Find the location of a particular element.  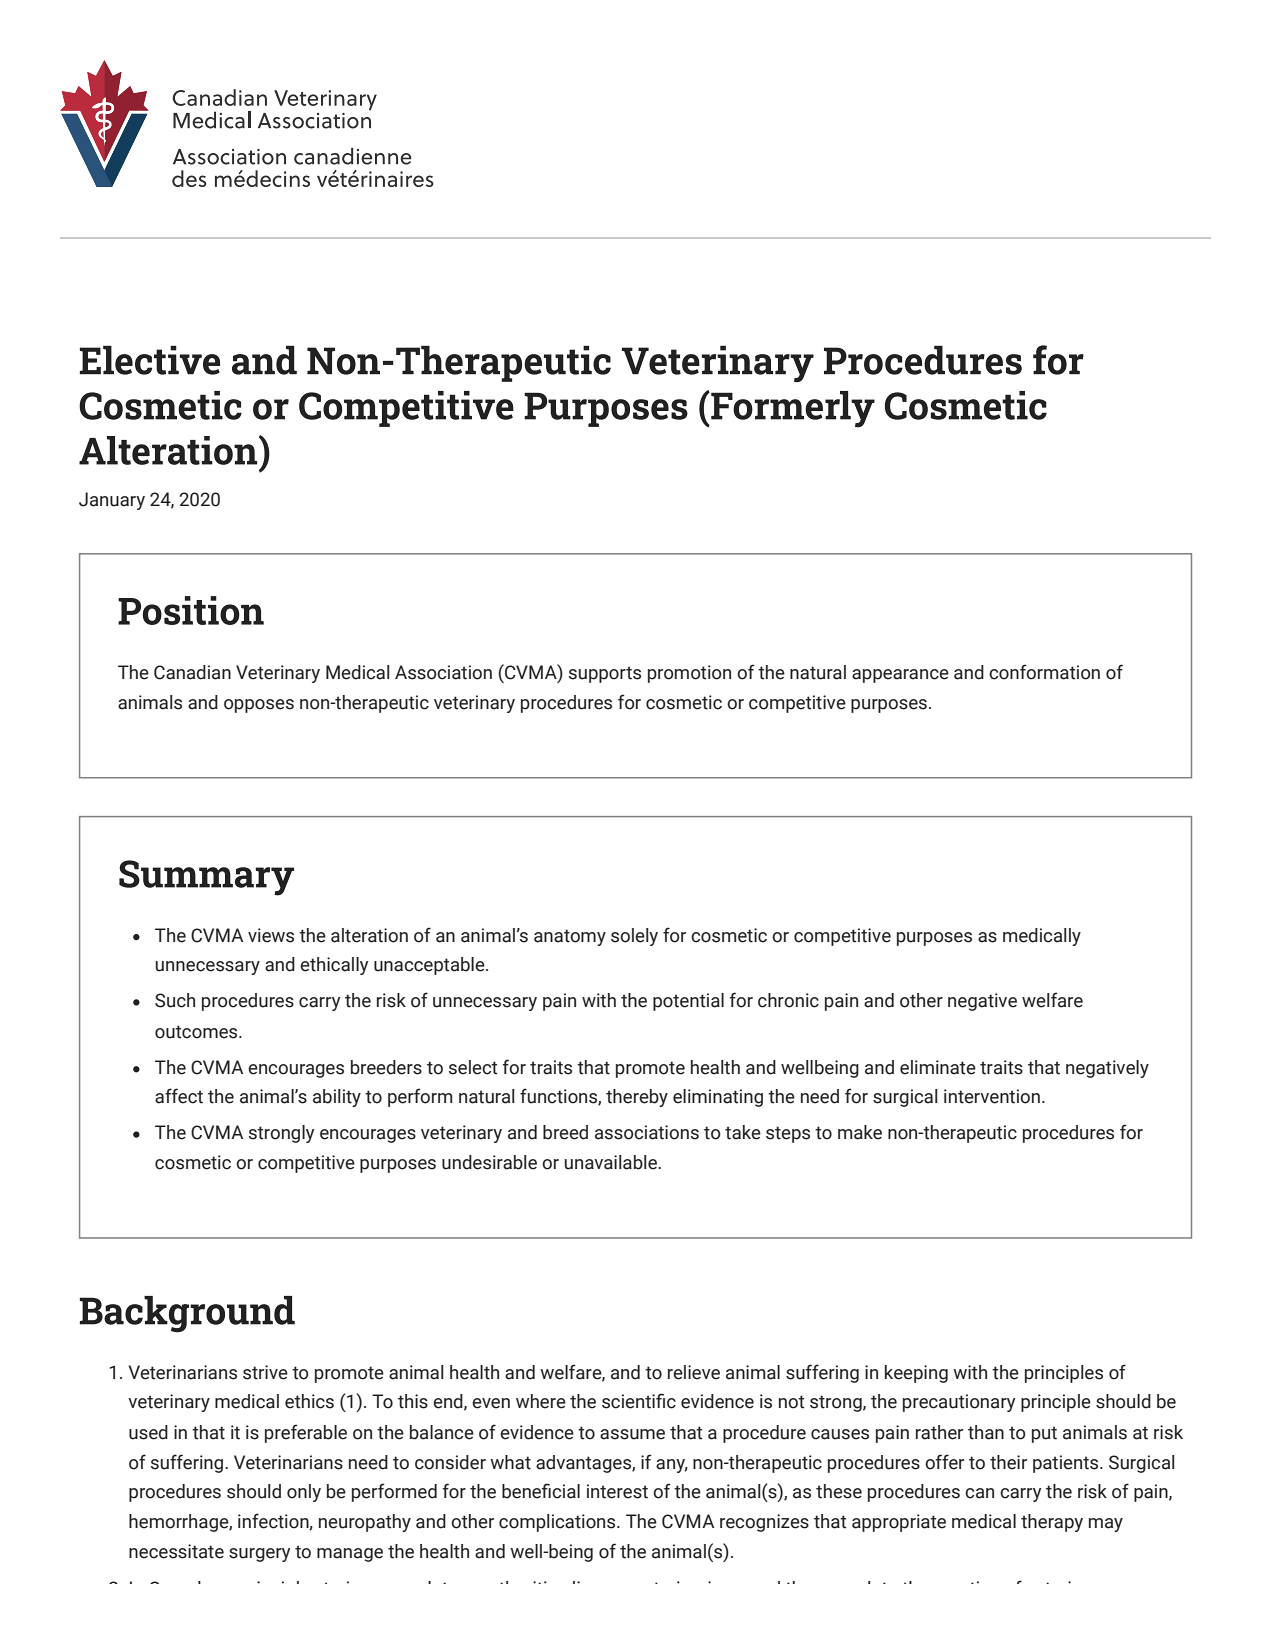

conformation is located at coordinates (1044, 672).
